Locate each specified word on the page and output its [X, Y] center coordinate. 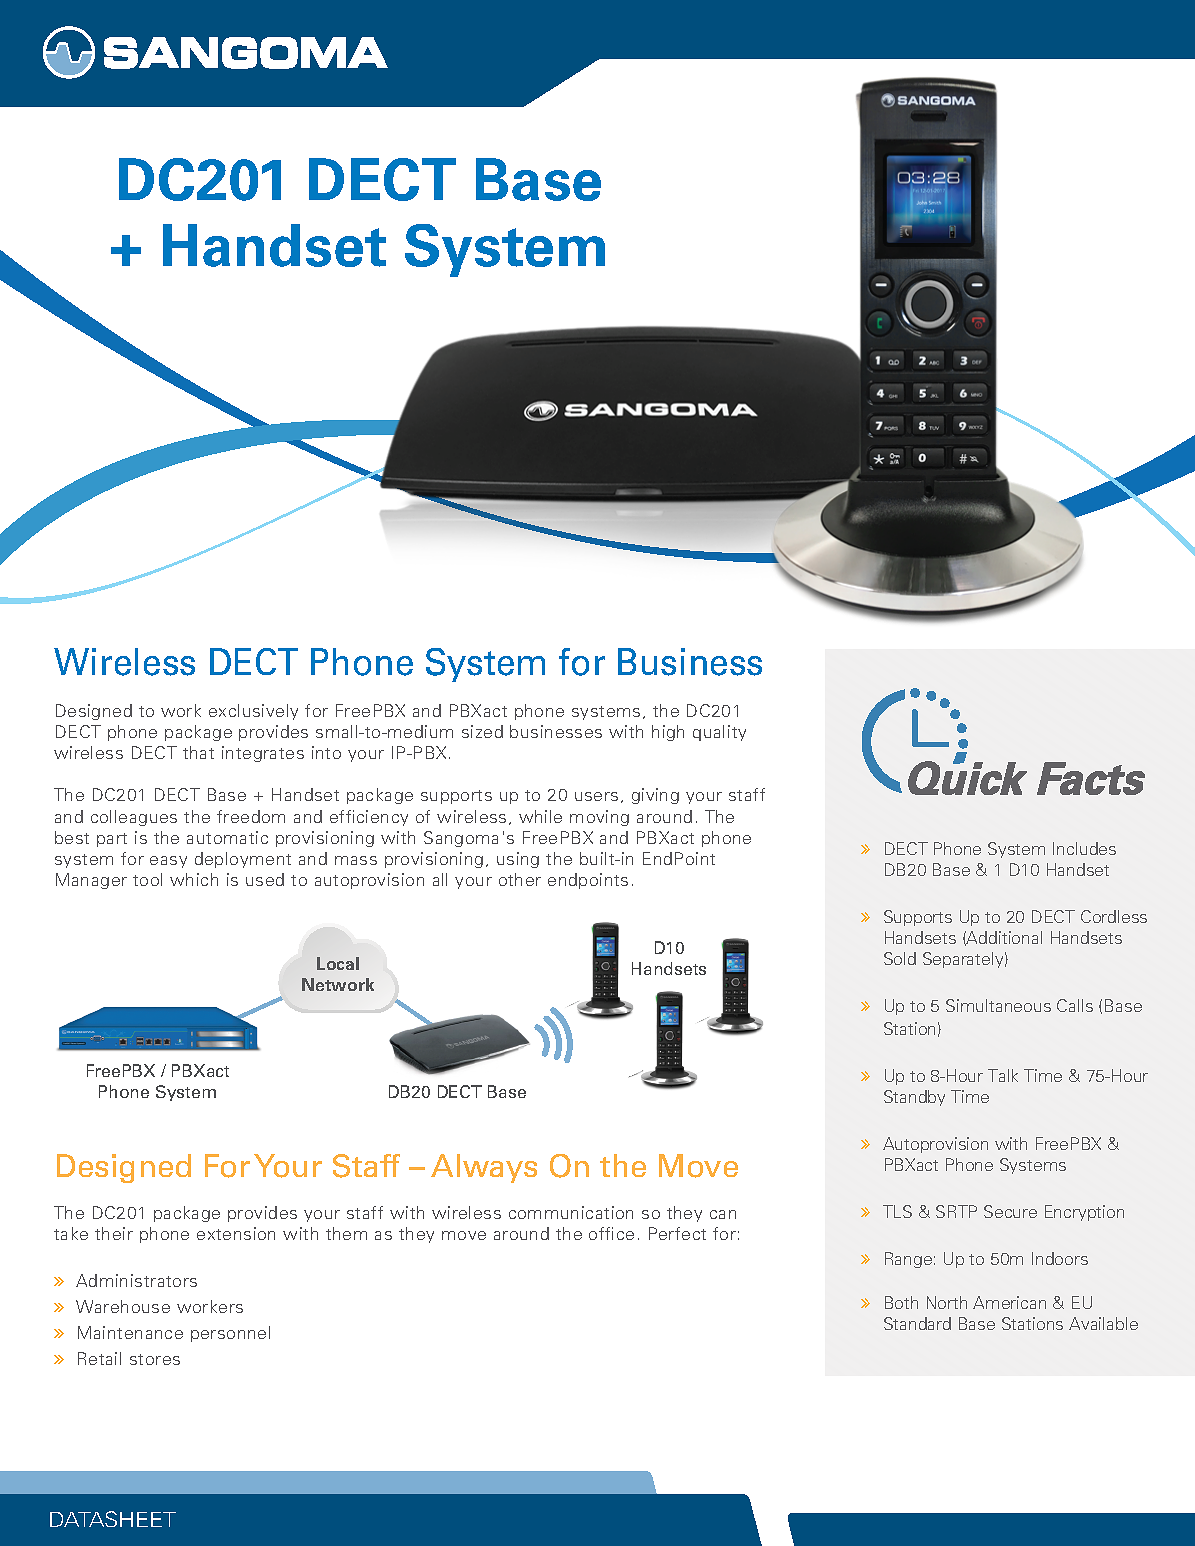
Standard [917, 1323]
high [668, 733]
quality [719, 733]
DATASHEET [113, 1519]
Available [1103, 1323]
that [198, 752]
